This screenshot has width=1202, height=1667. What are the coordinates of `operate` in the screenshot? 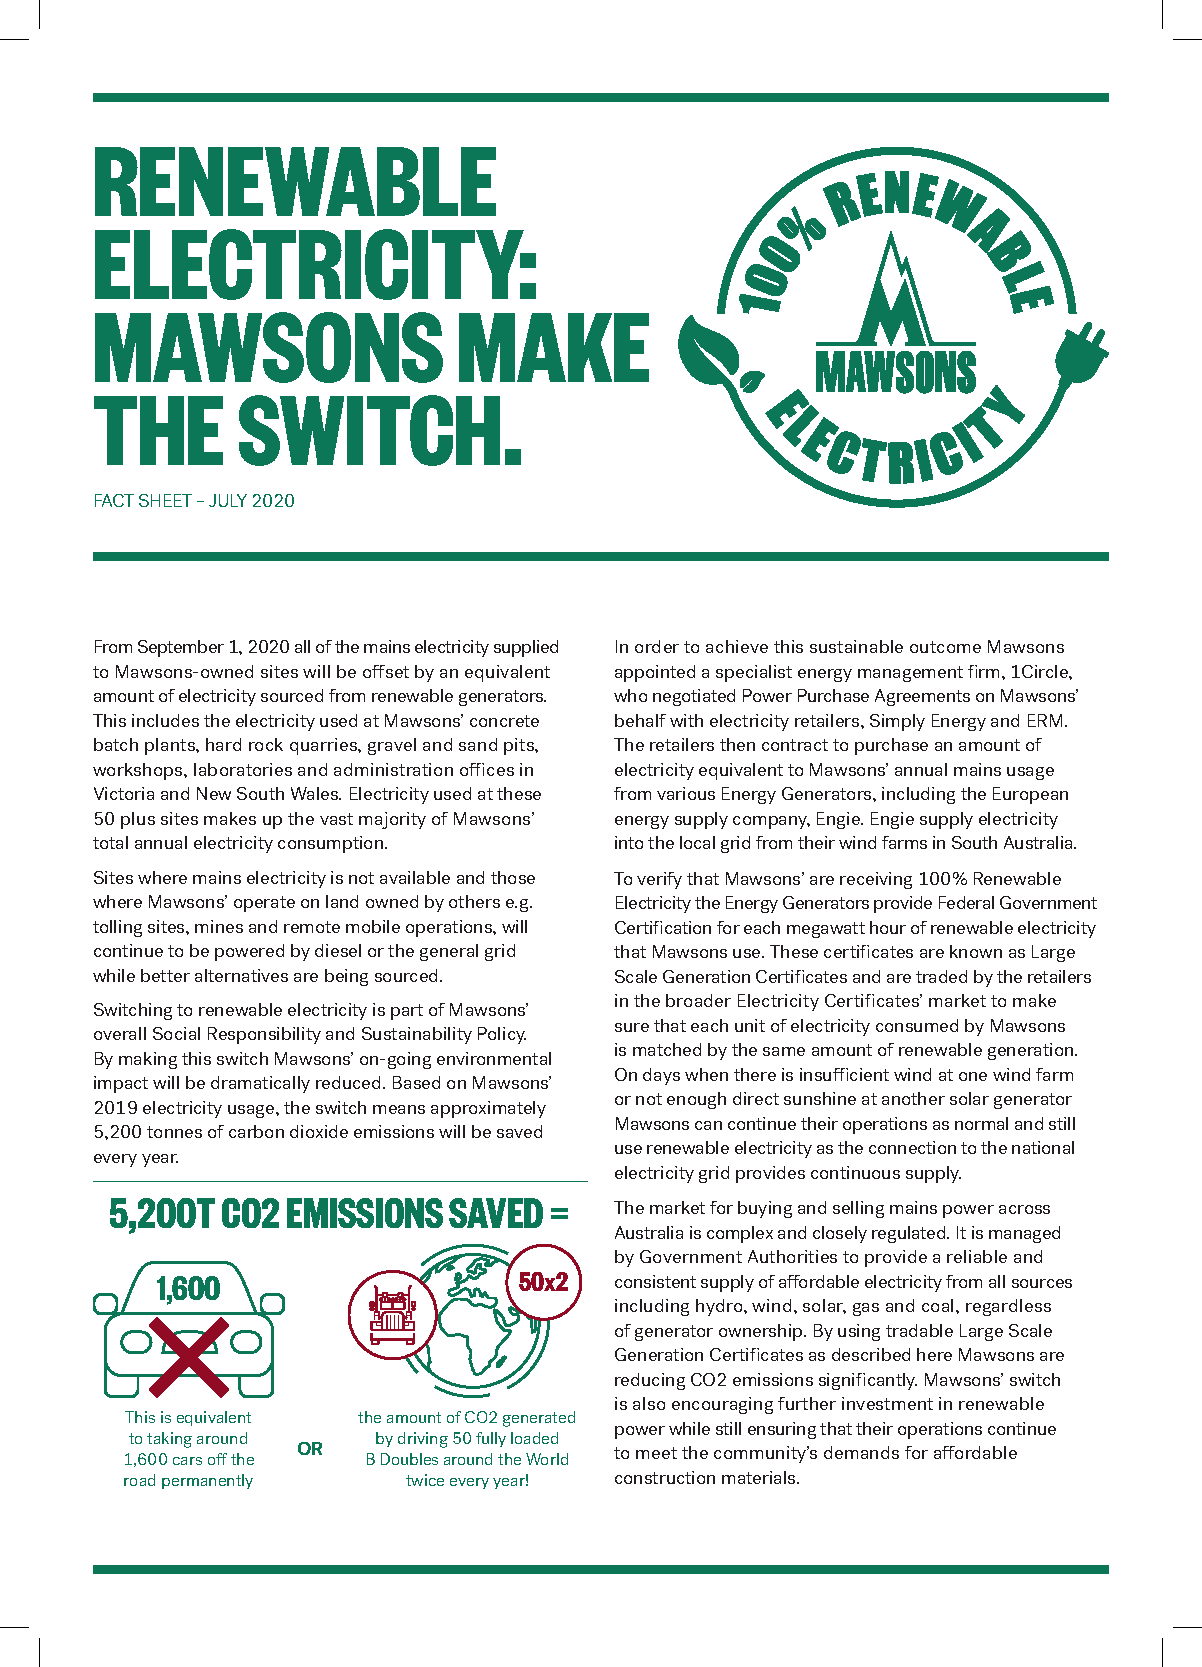 It's located at (264, 904).
